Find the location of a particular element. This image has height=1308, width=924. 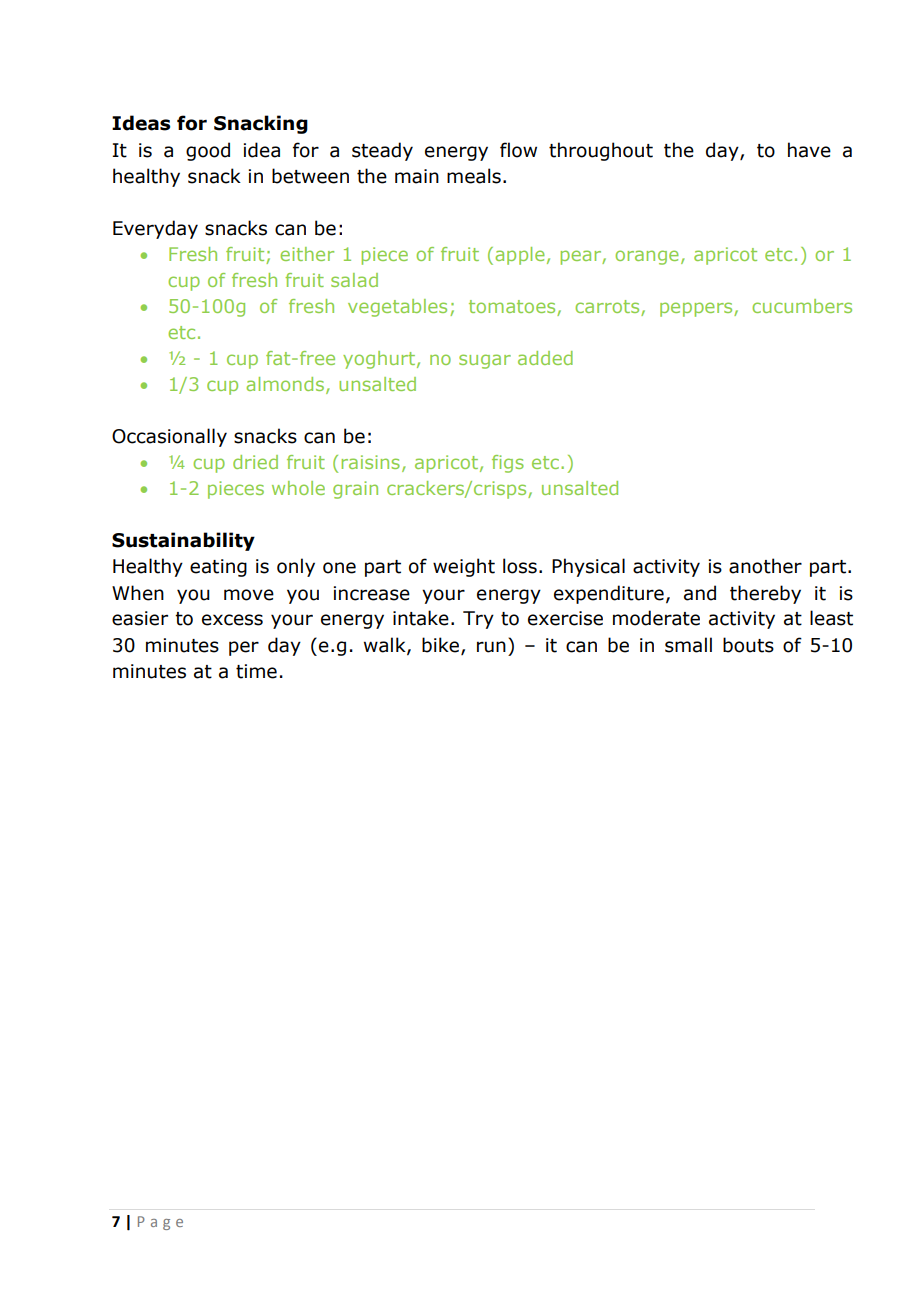

Sustainability is located at coordinates (183, 541).
